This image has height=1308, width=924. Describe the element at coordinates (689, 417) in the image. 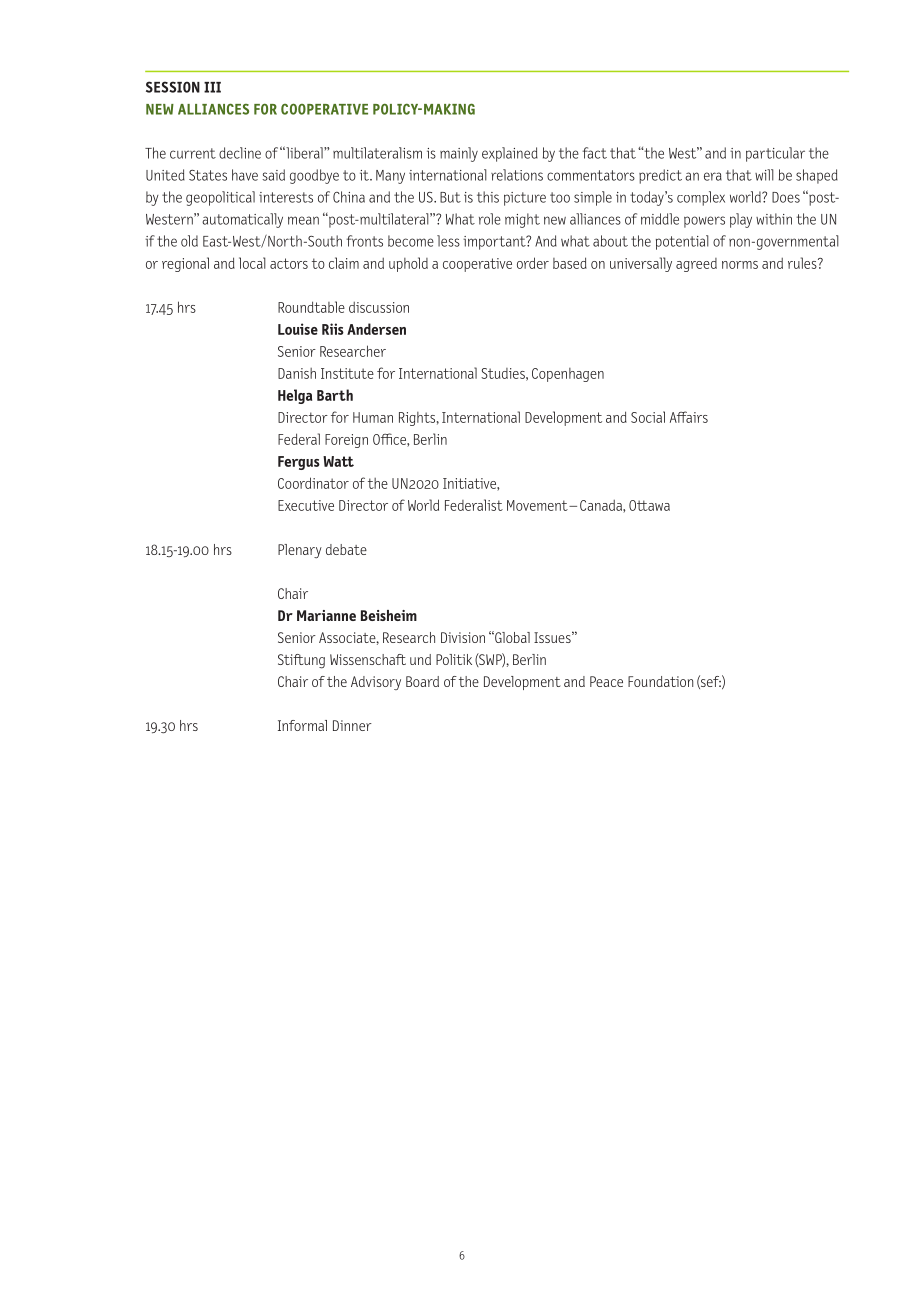

I see `Affairs` at that location.
